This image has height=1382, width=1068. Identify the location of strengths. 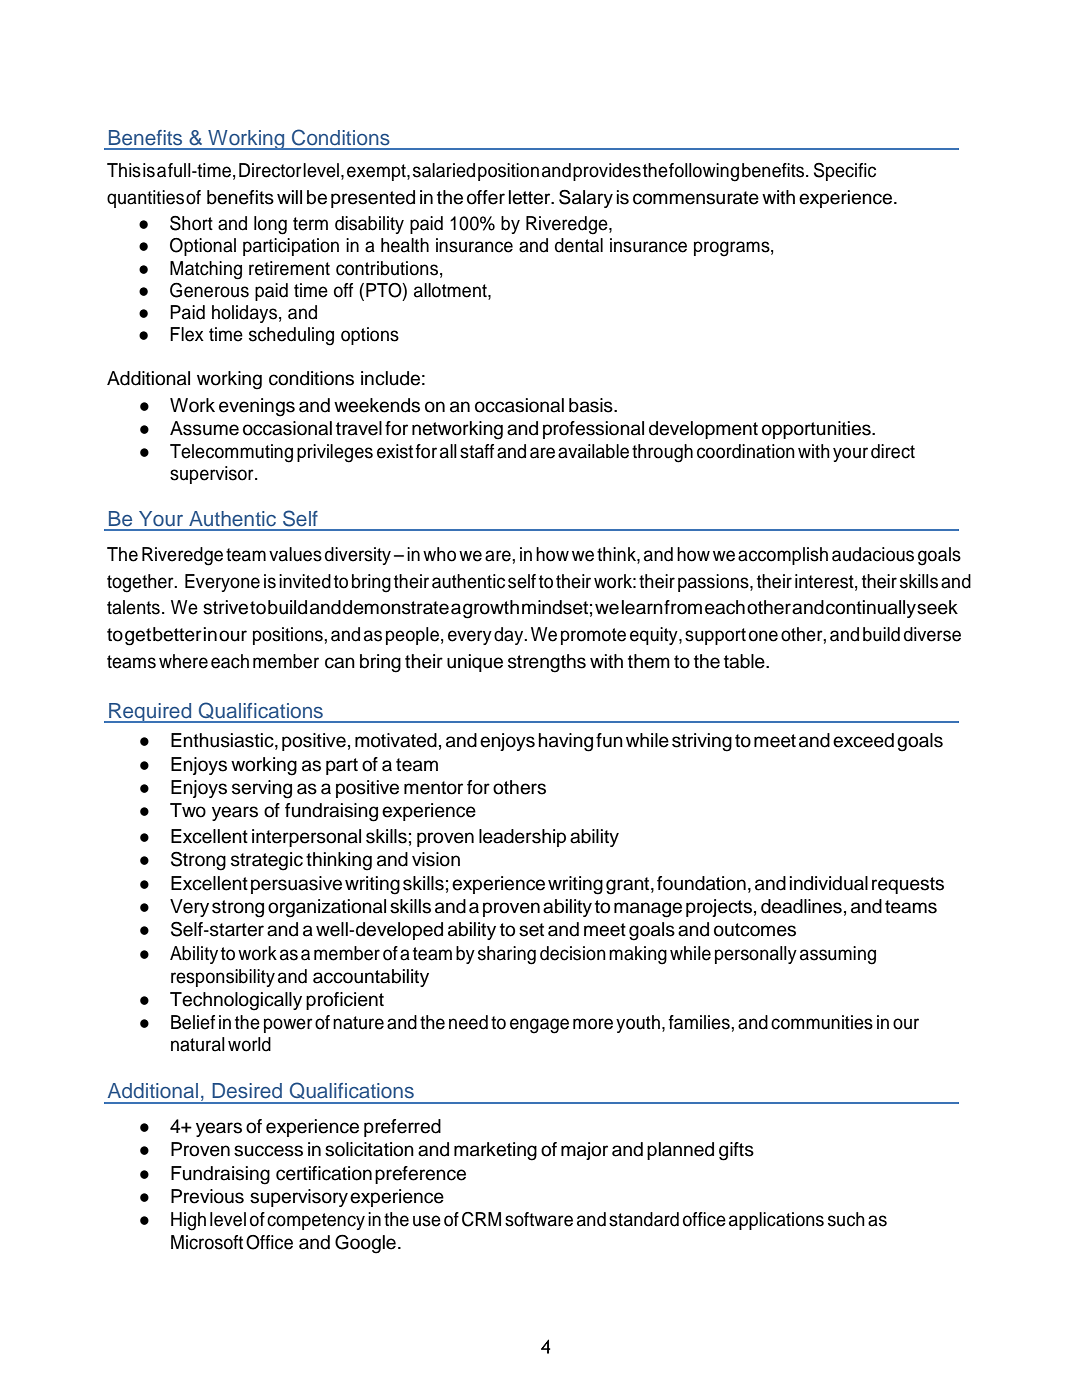
(547, 663).
